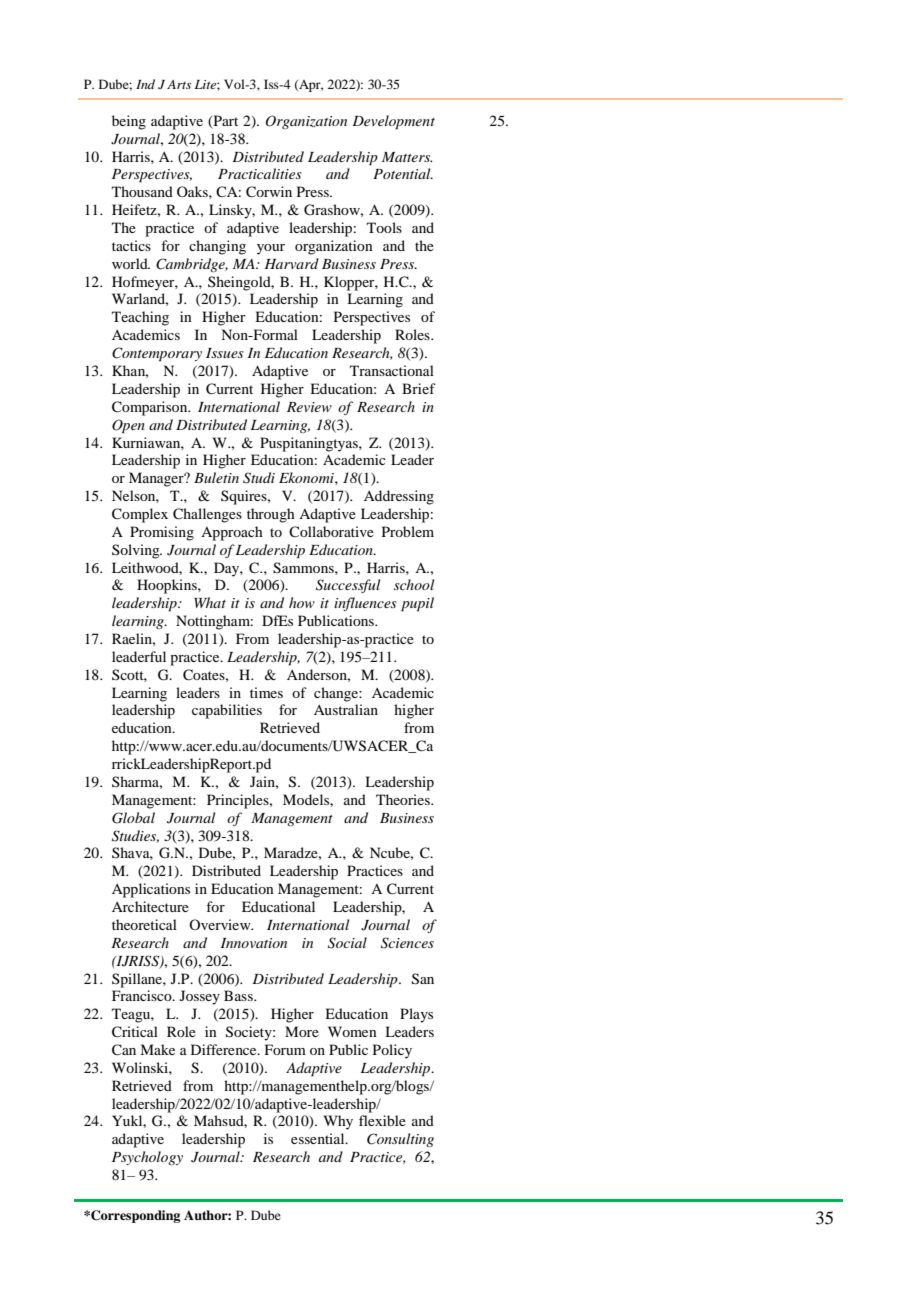 This screenshot has width=924, height=1308. What do you see at coordinates (365, 604) in the screenshot?
I see `influences` at bounding box center [365, 604].
